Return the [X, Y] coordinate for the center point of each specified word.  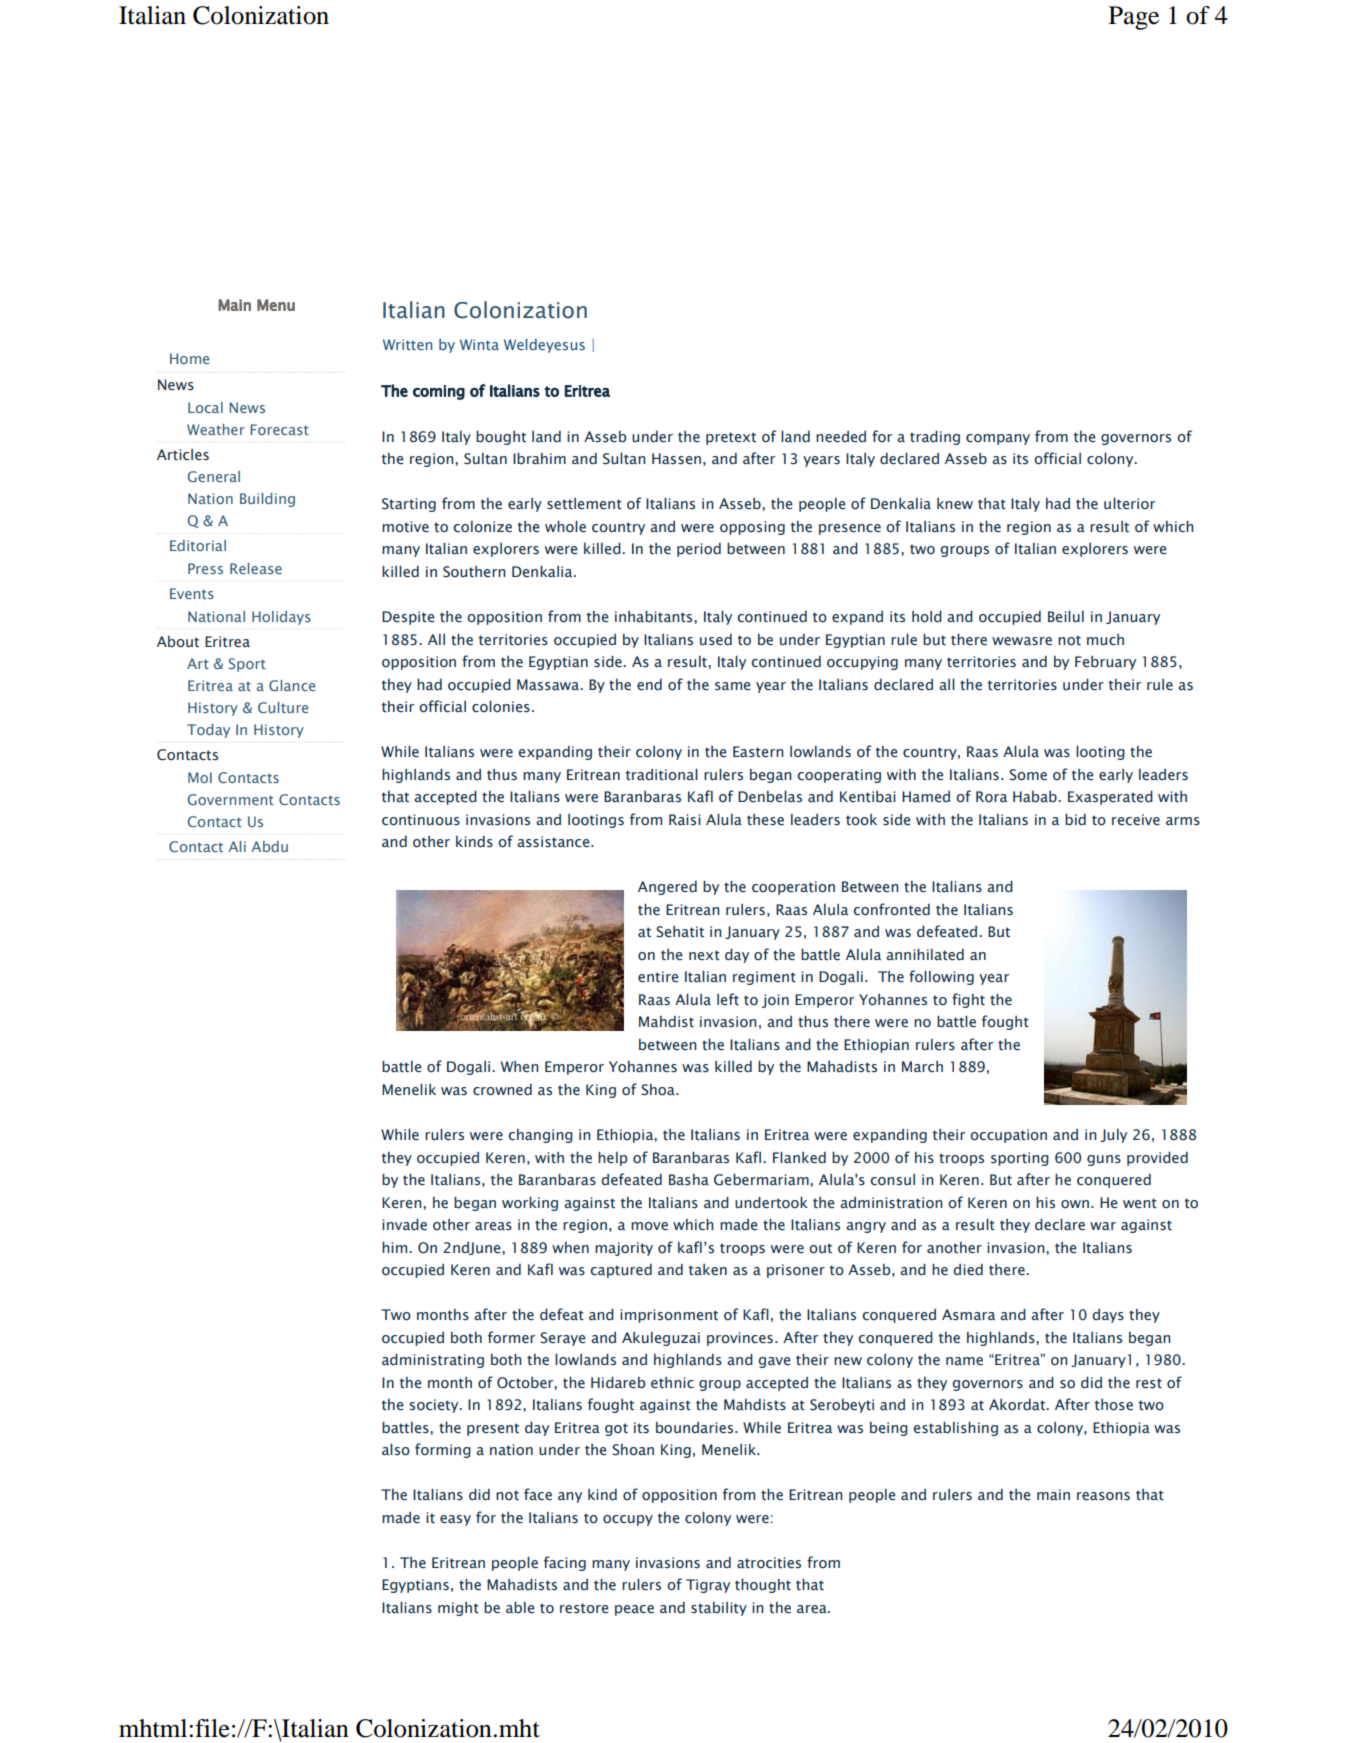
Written [407, 344]
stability [719, 1609]
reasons [1103, 1496]
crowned [502, 1090]
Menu [276, 305]
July [1113, 1136]
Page [1134, 18]
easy [455, 1520]
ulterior [1129, 503]
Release [256, 568]
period [699, 550]
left [728, 999]
